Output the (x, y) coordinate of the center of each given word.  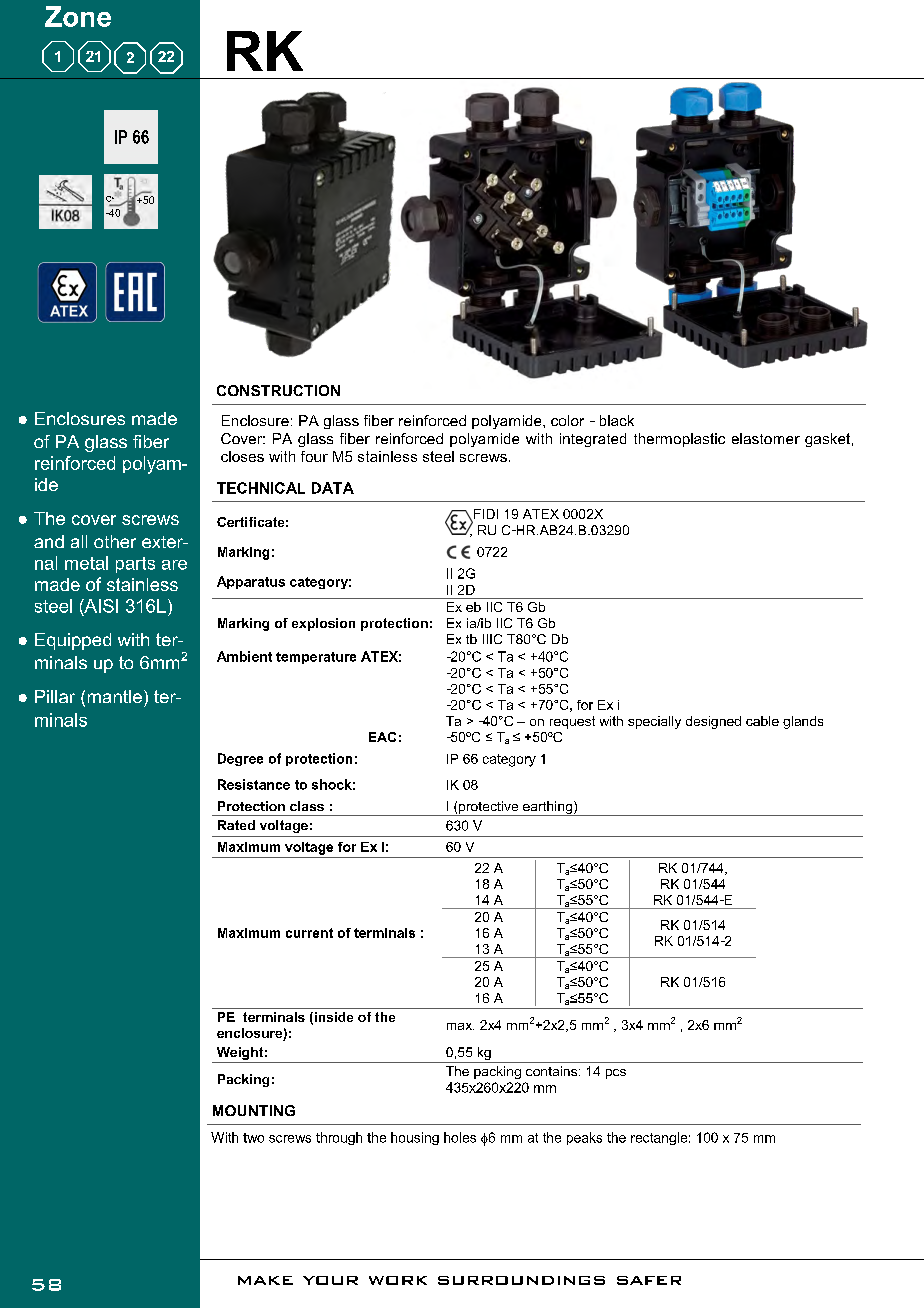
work (398, 1280)
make (265, 1280)
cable (762, 721)
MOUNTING (254, 1110)
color (567, 420)
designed (713, 722)
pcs (616, 1074)
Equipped (73, 641)
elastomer (766, 438)
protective (489, 808)
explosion (323, 624)
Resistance (254, 784)
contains (553, 1071)
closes (242, 456)
